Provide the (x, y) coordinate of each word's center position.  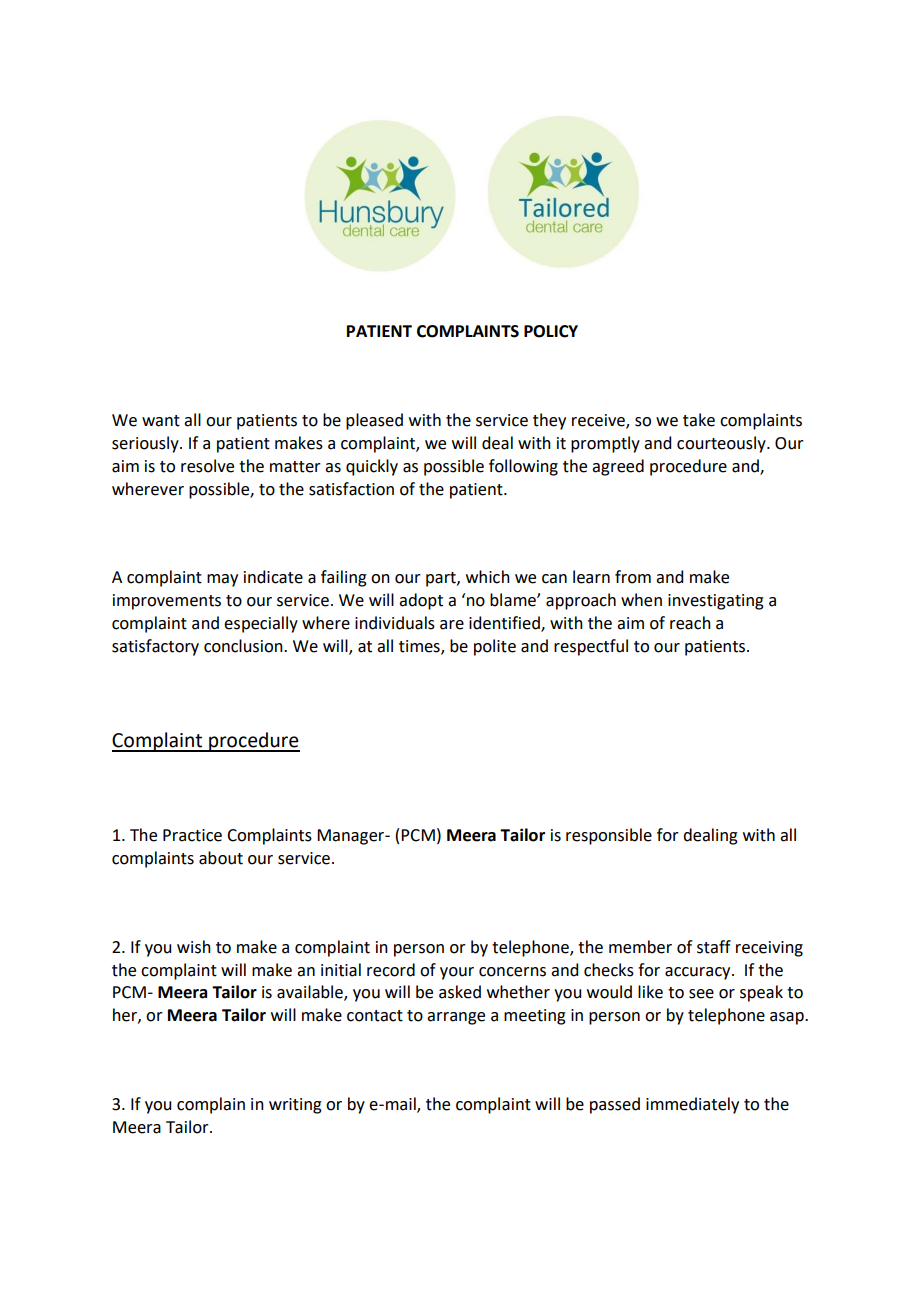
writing (295, 1106)
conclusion (244, 646)
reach (690, 623)
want (161, 421)
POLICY (551, 331)
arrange (456, 1018)
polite (495, 647)
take (699, 420)
